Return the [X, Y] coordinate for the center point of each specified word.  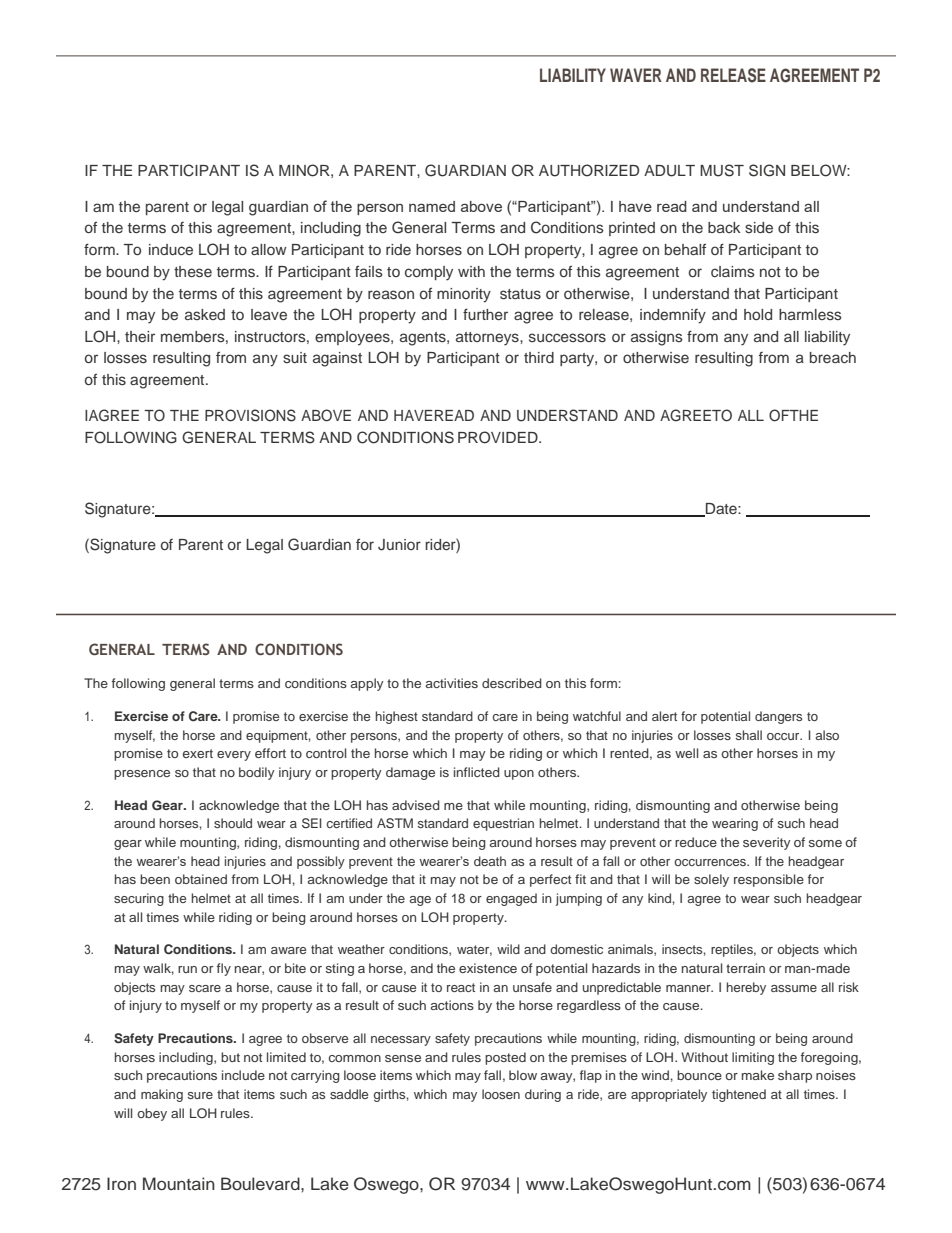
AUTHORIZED [589, 170]
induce [171, 249]
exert [198, 753]
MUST [722, 170]
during [543, 1095]
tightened [739, 1095]
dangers [778, 717]
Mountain [179, 1184]
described [512, 683]
